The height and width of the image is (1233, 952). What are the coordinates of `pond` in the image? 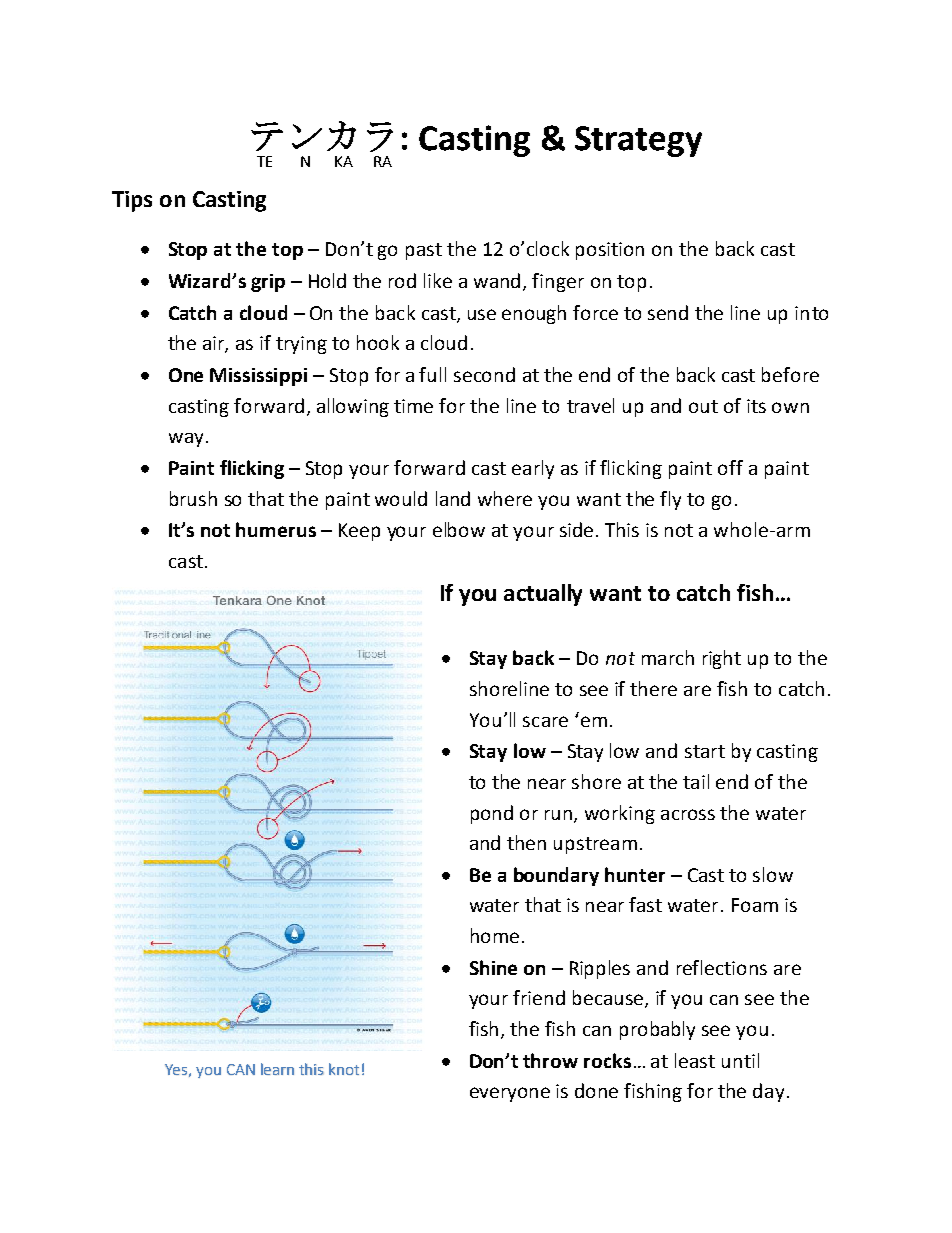 It's located at (492, 814).
